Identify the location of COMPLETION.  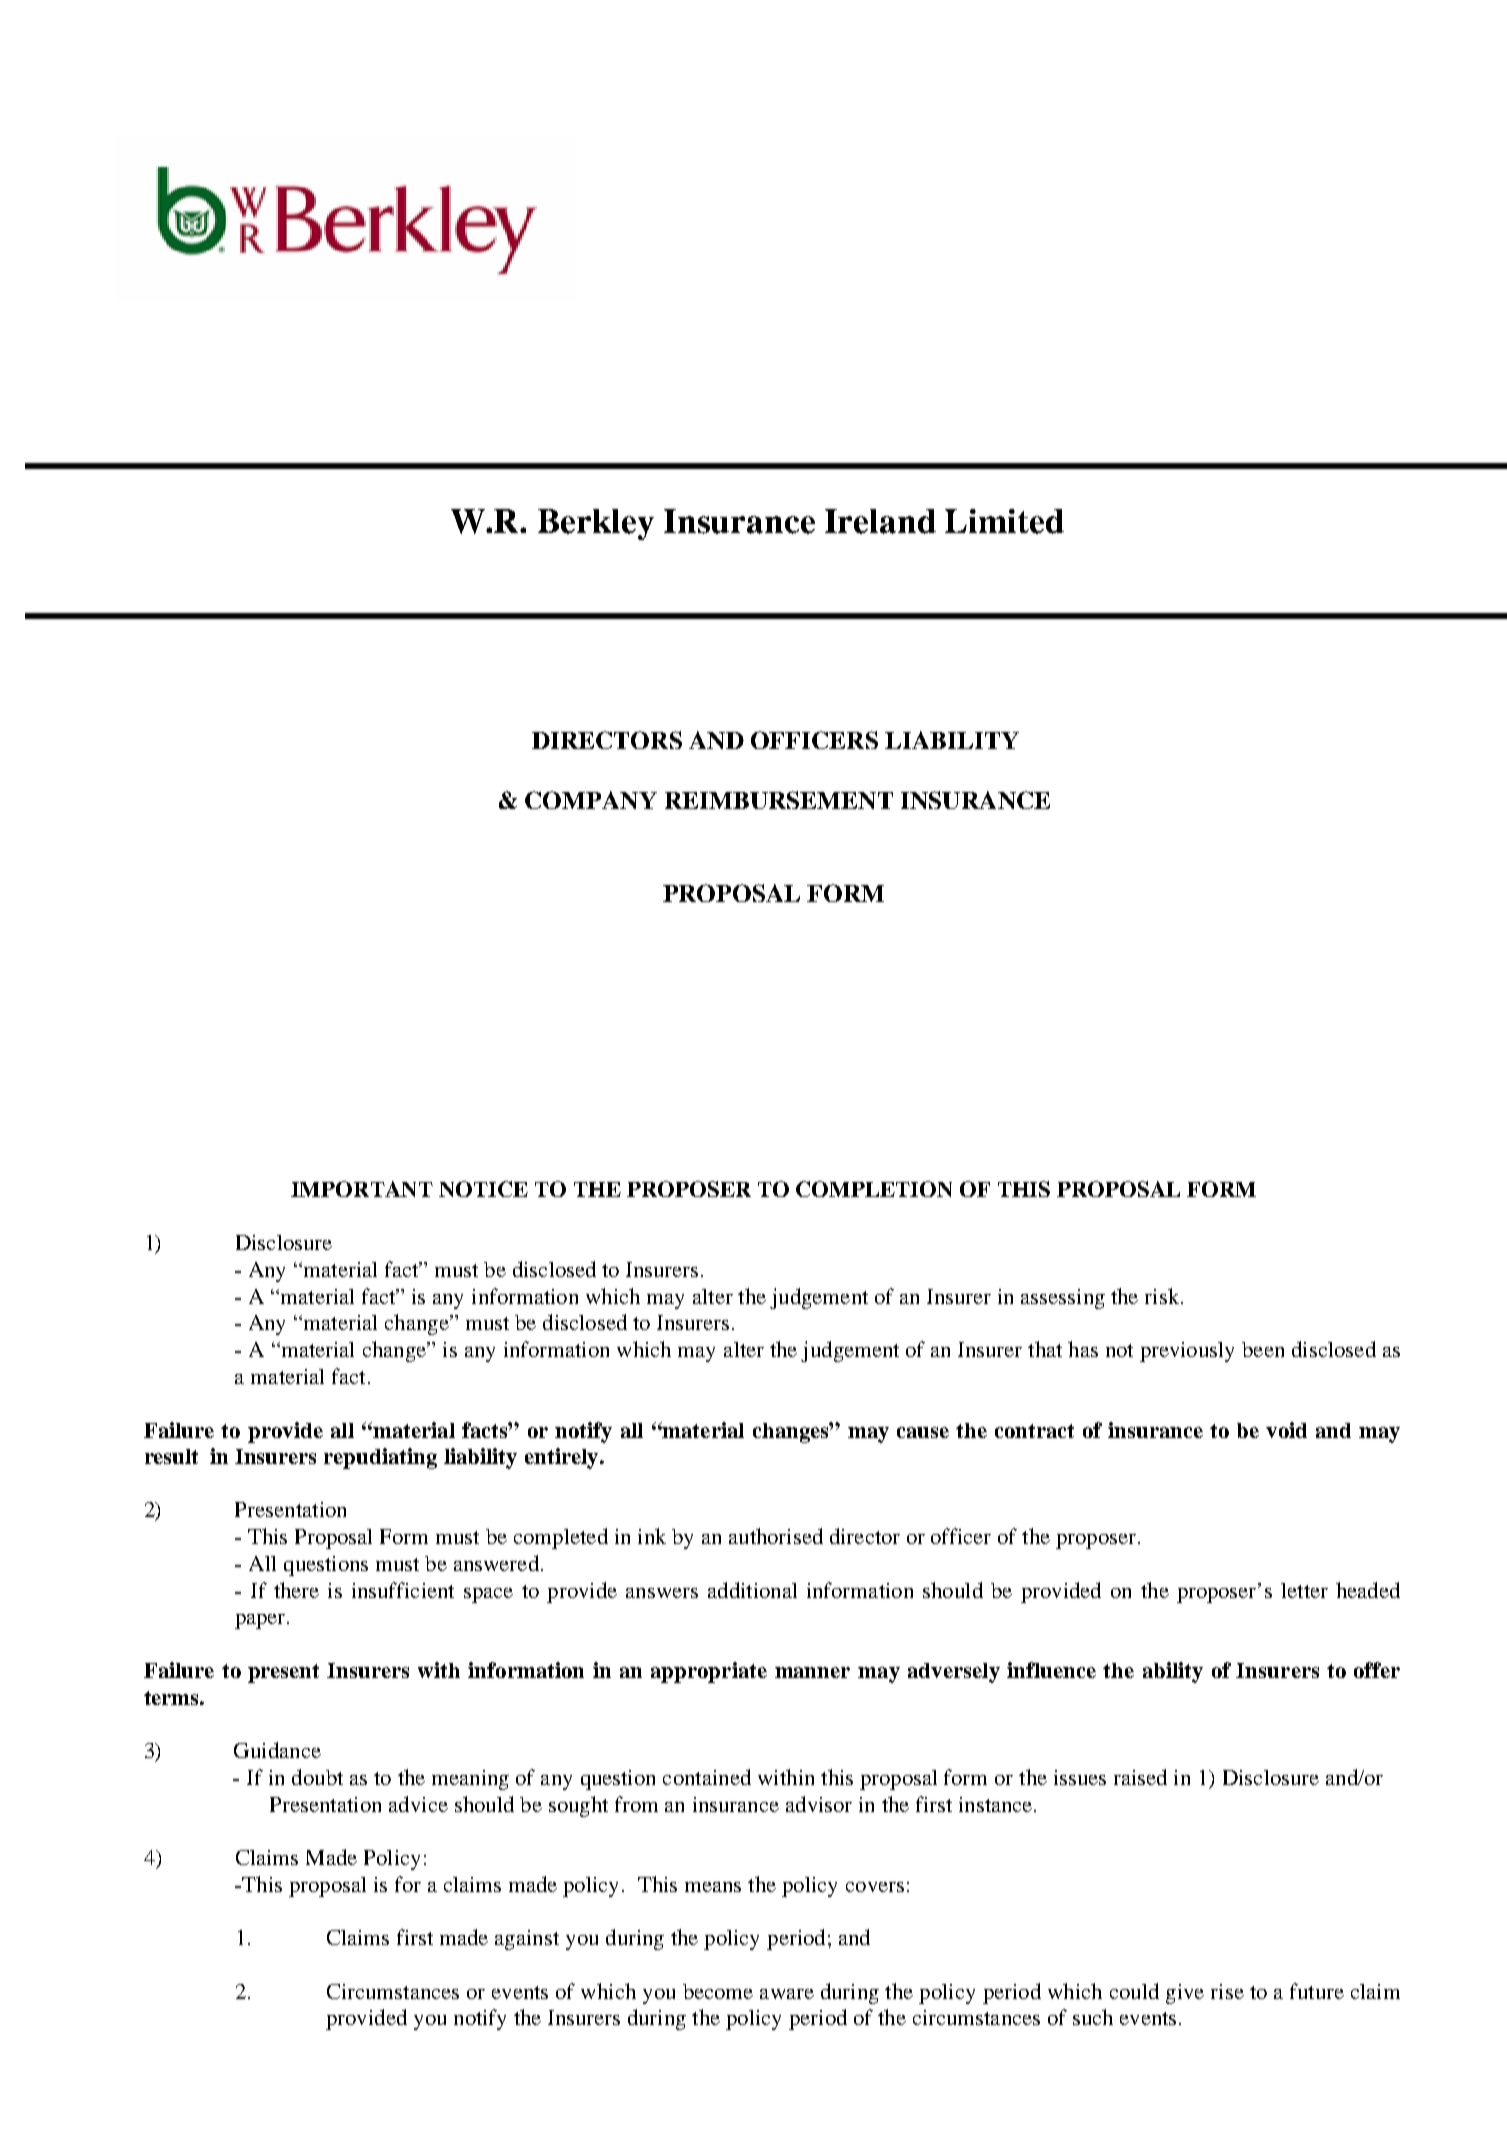
(874, 1189).
